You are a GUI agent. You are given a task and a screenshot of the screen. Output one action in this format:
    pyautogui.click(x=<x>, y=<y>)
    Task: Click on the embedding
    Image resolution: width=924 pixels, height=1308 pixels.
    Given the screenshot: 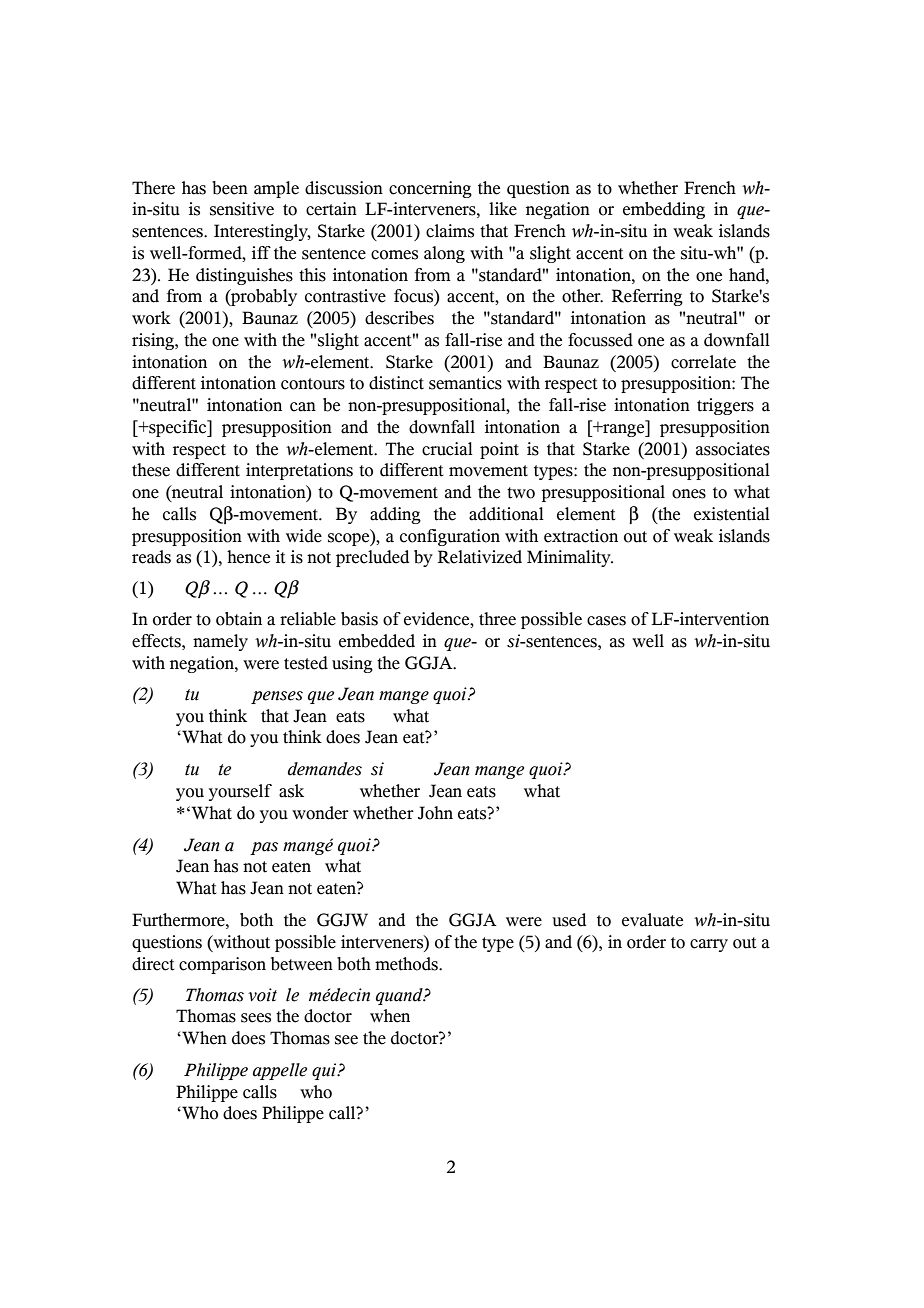 What is the action you would take?
    pyautogui.click(x=664, y=210)
